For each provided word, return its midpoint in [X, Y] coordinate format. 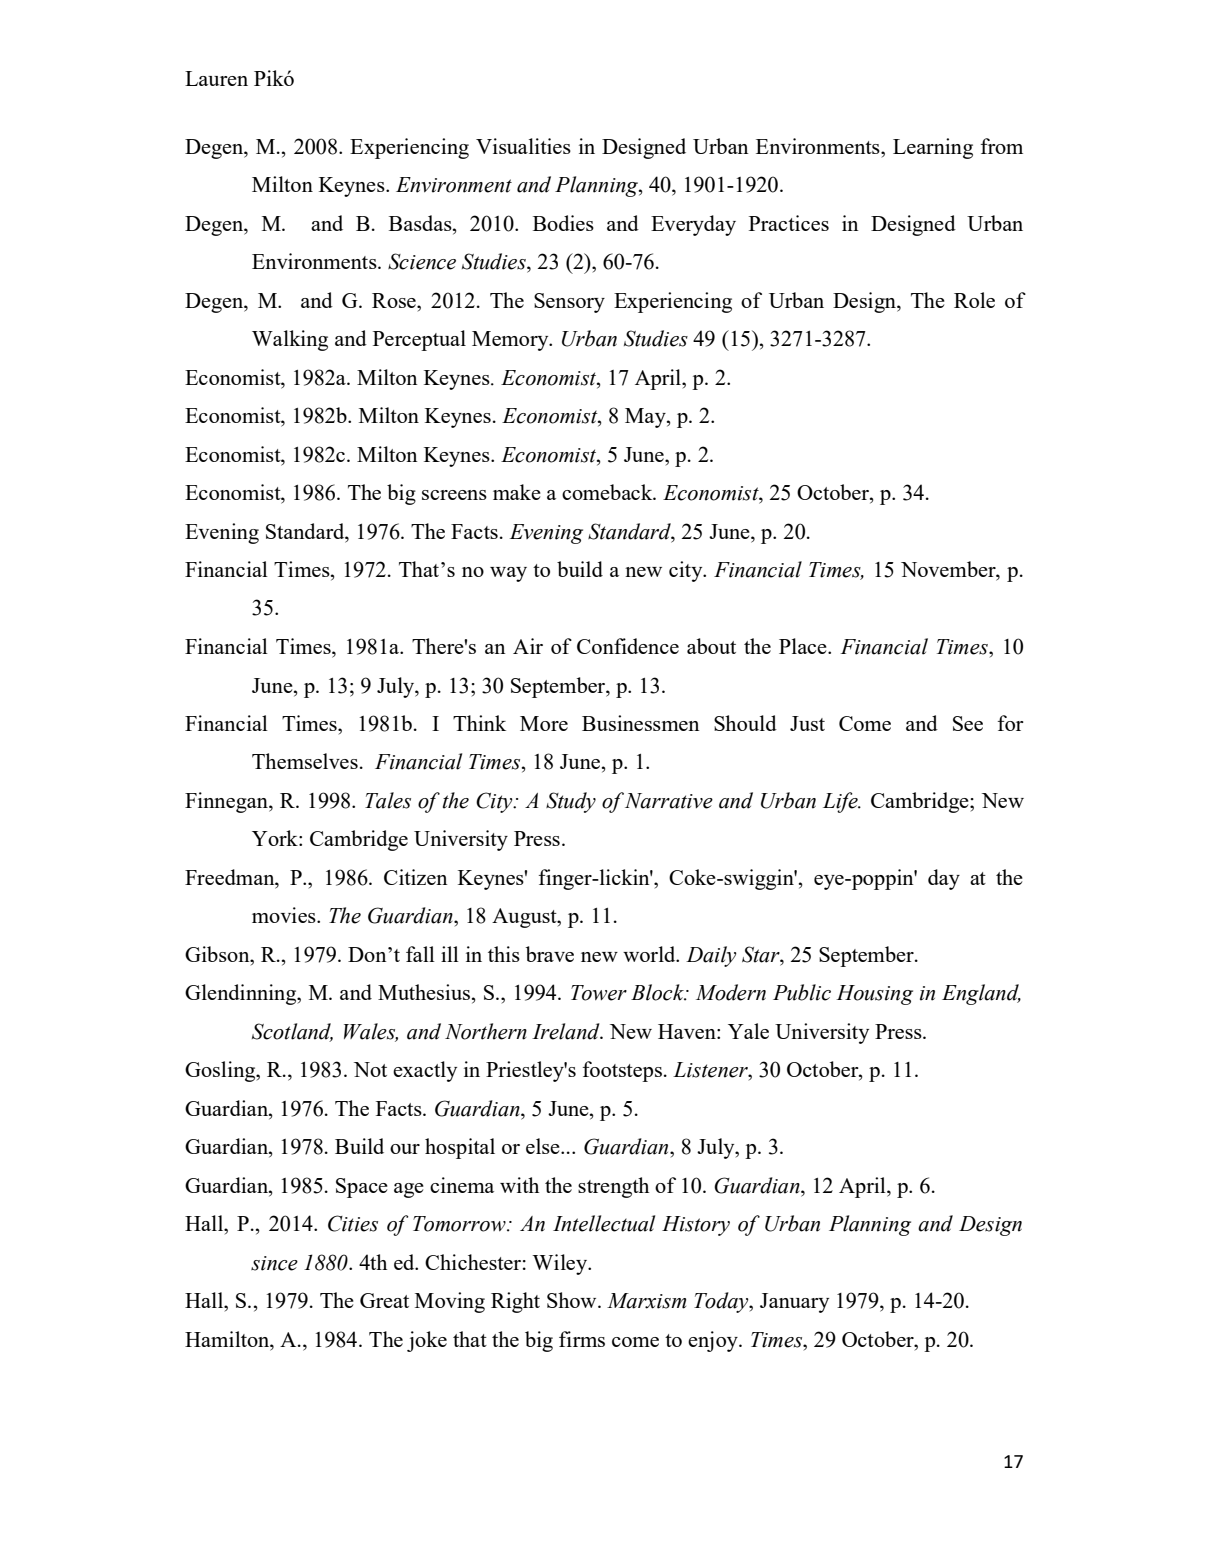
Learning [933, 148]
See [968, 723]
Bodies [563, 223]
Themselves [305, 761]
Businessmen [641, 723]
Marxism [646, 1301]
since [274, 1263]
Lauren [216, 78]
